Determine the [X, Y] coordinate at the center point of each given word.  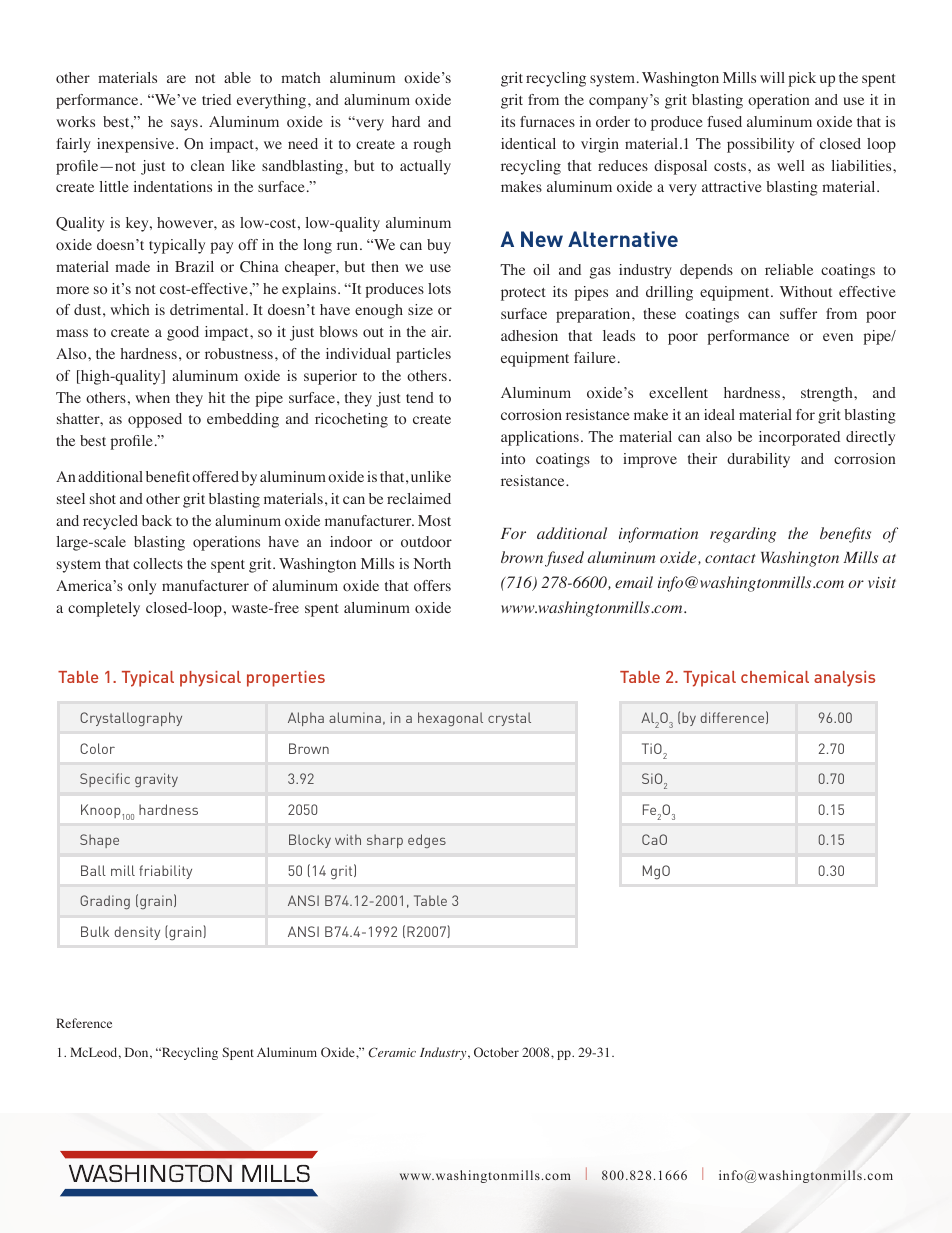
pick [802, 79]
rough [432, 145]
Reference [84, 1023]
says [184, 125]
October [496, 1052]
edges [427, 841]
